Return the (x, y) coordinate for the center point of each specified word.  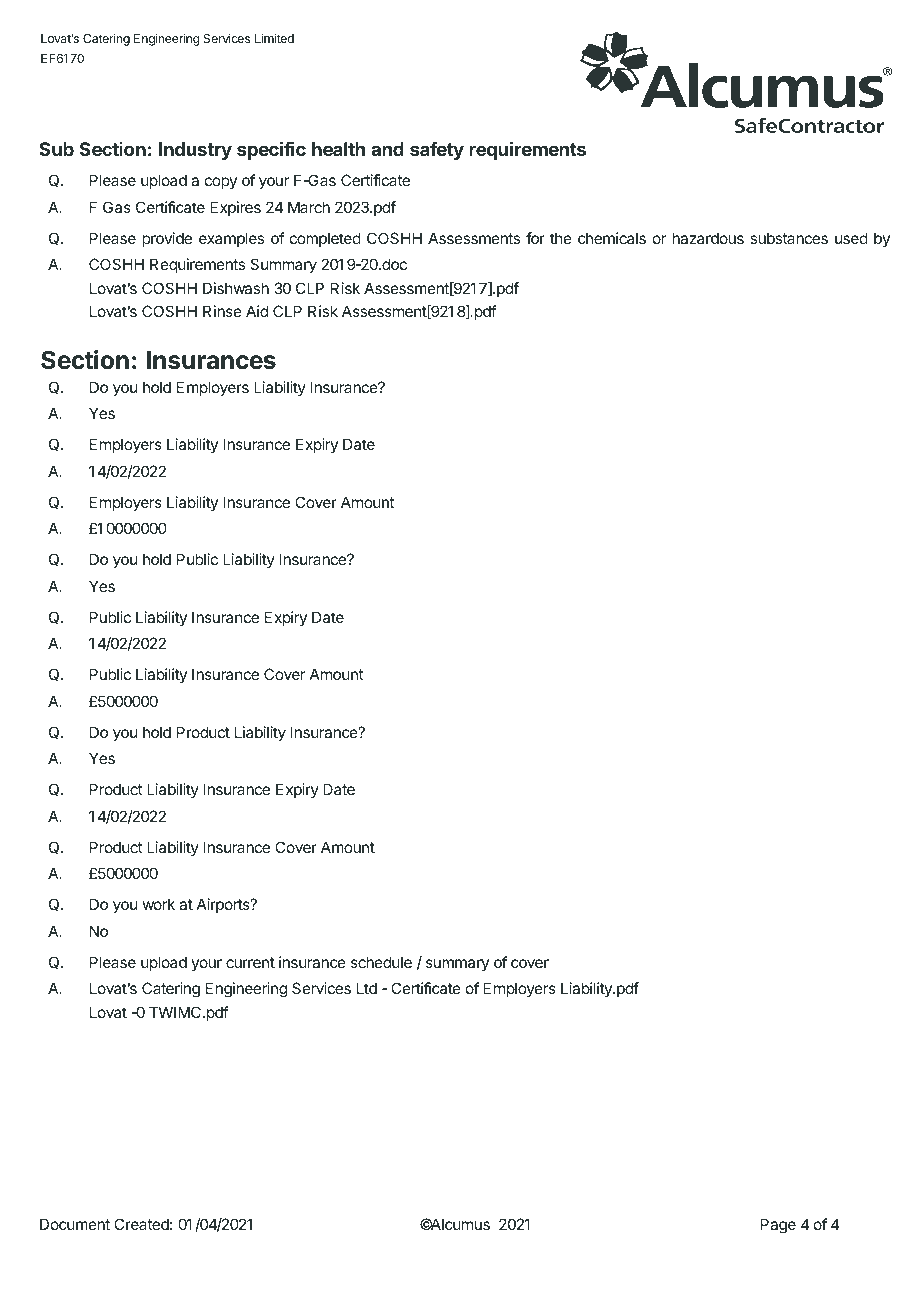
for (535, 238)
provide (167, 239)
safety (437, 151)
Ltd (367, 988)
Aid (257, 311)
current (250, 962)
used (851, 238)
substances (789, 238)
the (561, 238)
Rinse (222, 311)
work (158, 904)
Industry (195, 151)
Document (75, 1224)
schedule (381, 962)
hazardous (708, 238)
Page (778, 1226)
